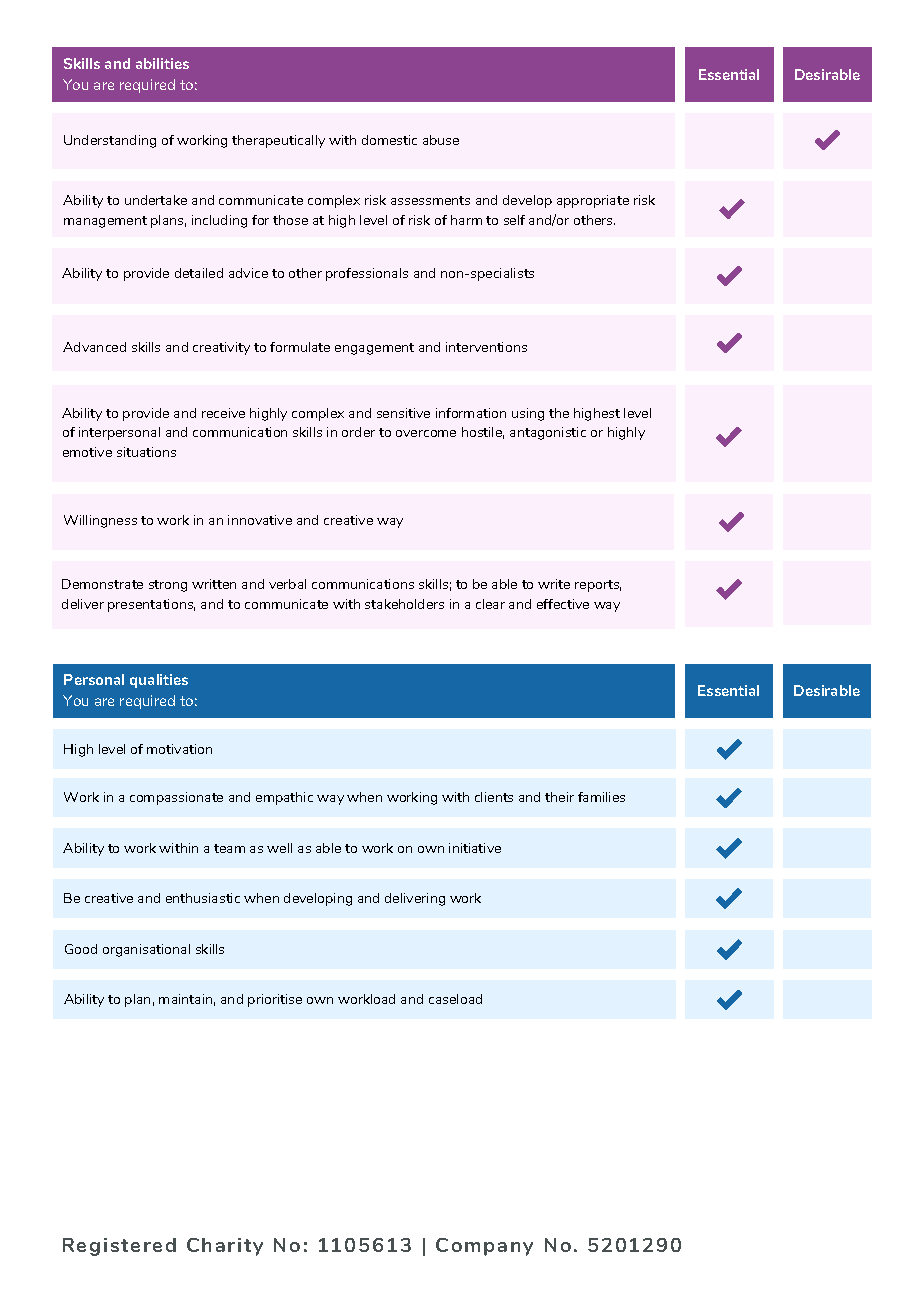 This screenshot has height=1309, width=924. What do you see at coordinates (119, 1247) in the screenshot?
I see `Registered` at bounding box center [119, 1247].
